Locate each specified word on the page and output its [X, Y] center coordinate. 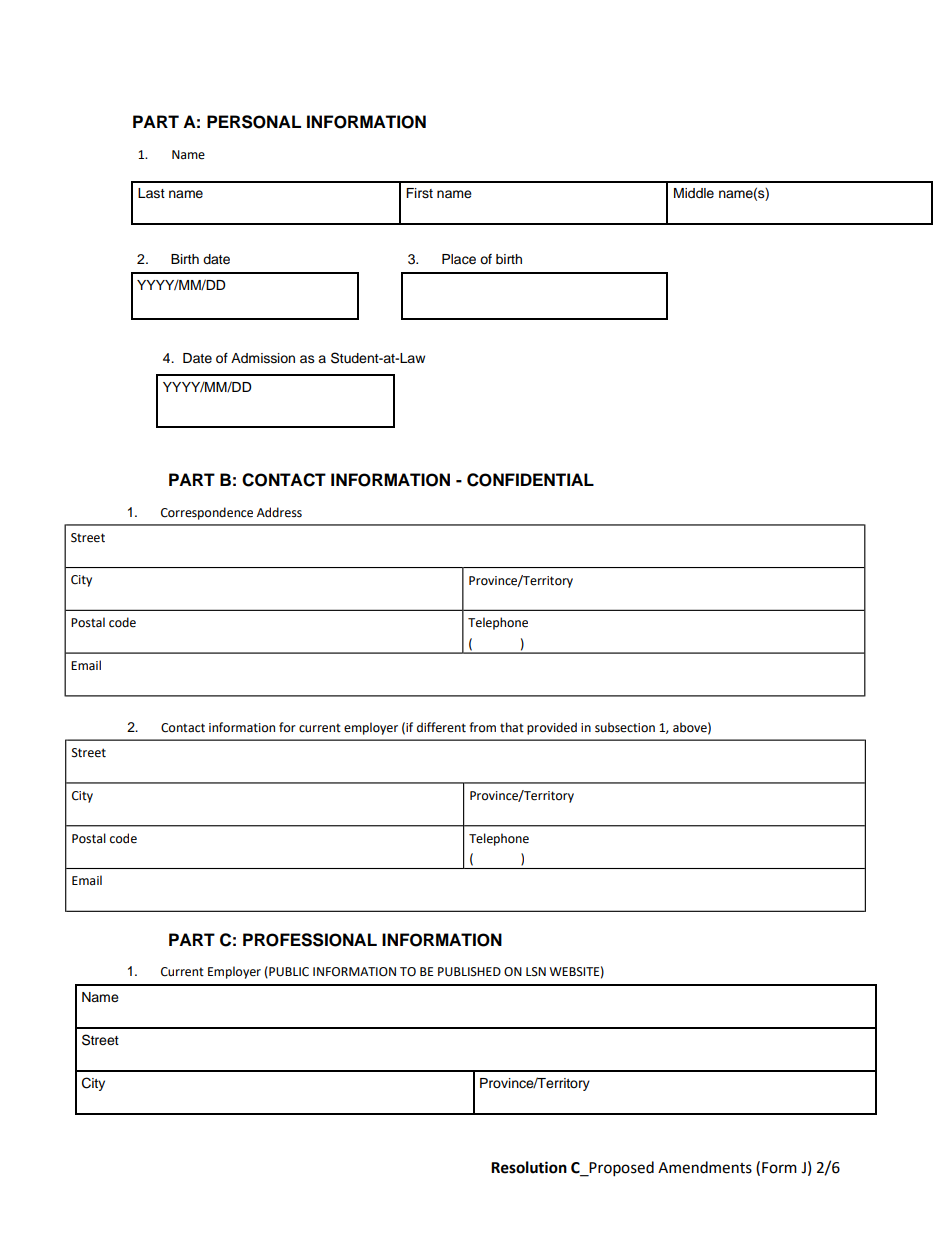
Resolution [529, 1167]
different [441, 727]
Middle [694, 193]
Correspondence [207, 513]
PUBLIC [288, 972]
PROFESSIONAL [310, 940]
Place [459, 259]
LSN [536, 972]
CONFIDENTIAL [530, 480]
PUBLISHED [469, 972]
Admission [263, 358]
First [419, 193]
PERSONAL [254, 122]
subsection [625, 727]
